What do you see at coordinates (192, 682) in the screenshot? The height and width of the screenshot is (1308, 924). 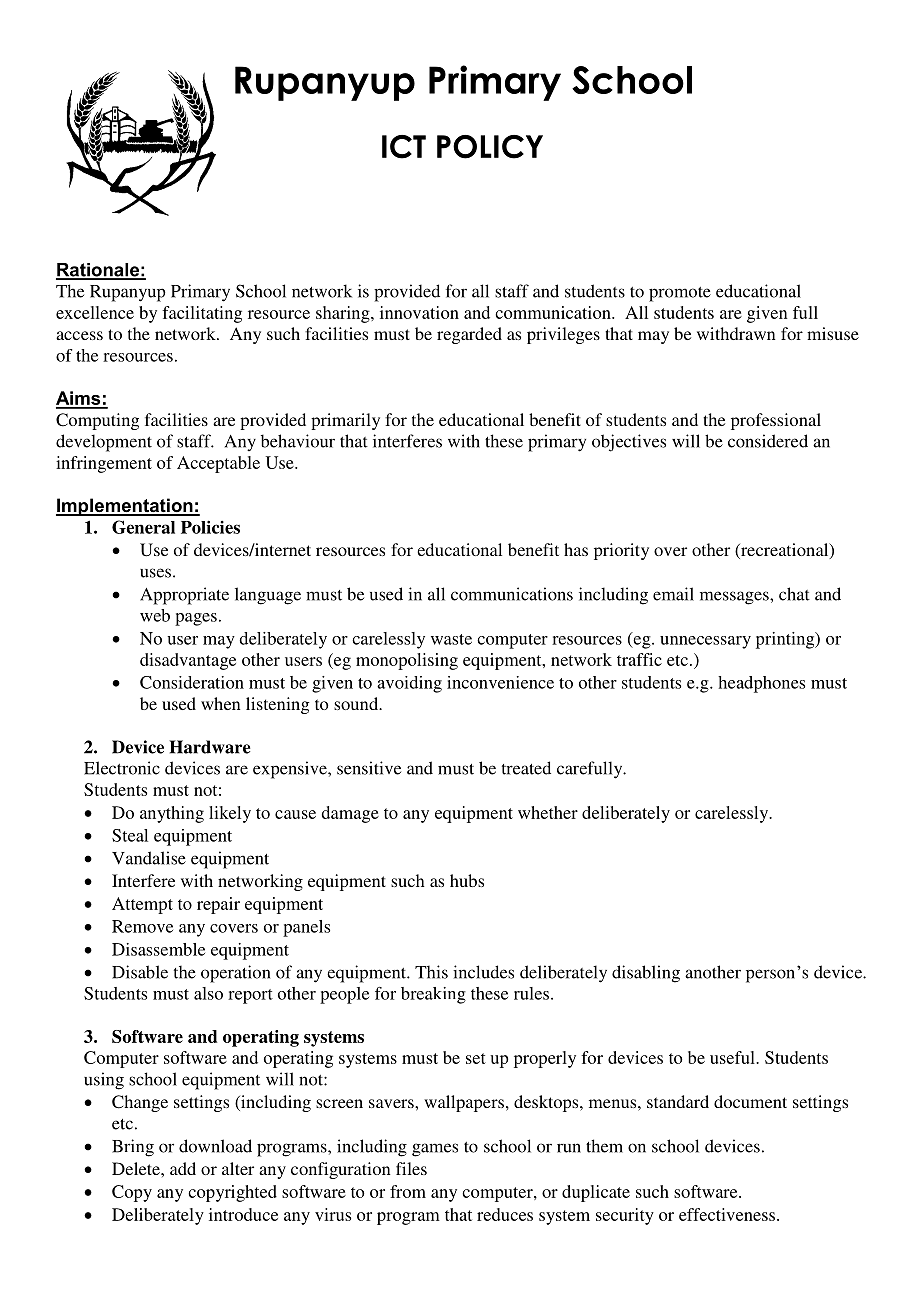 I see `Consideration` at bounding box center [192, 682].
